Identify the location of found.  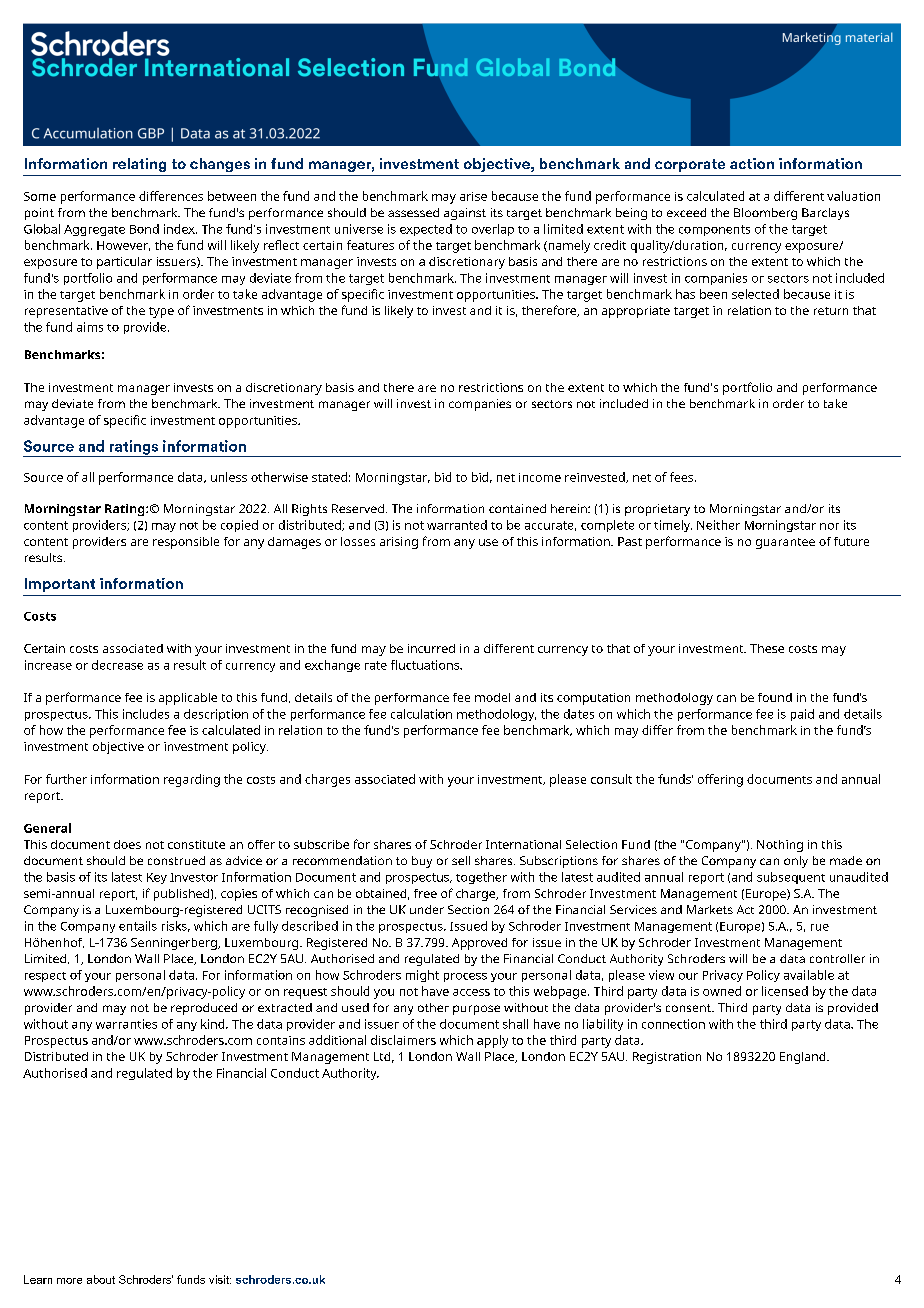
(775, 697).
